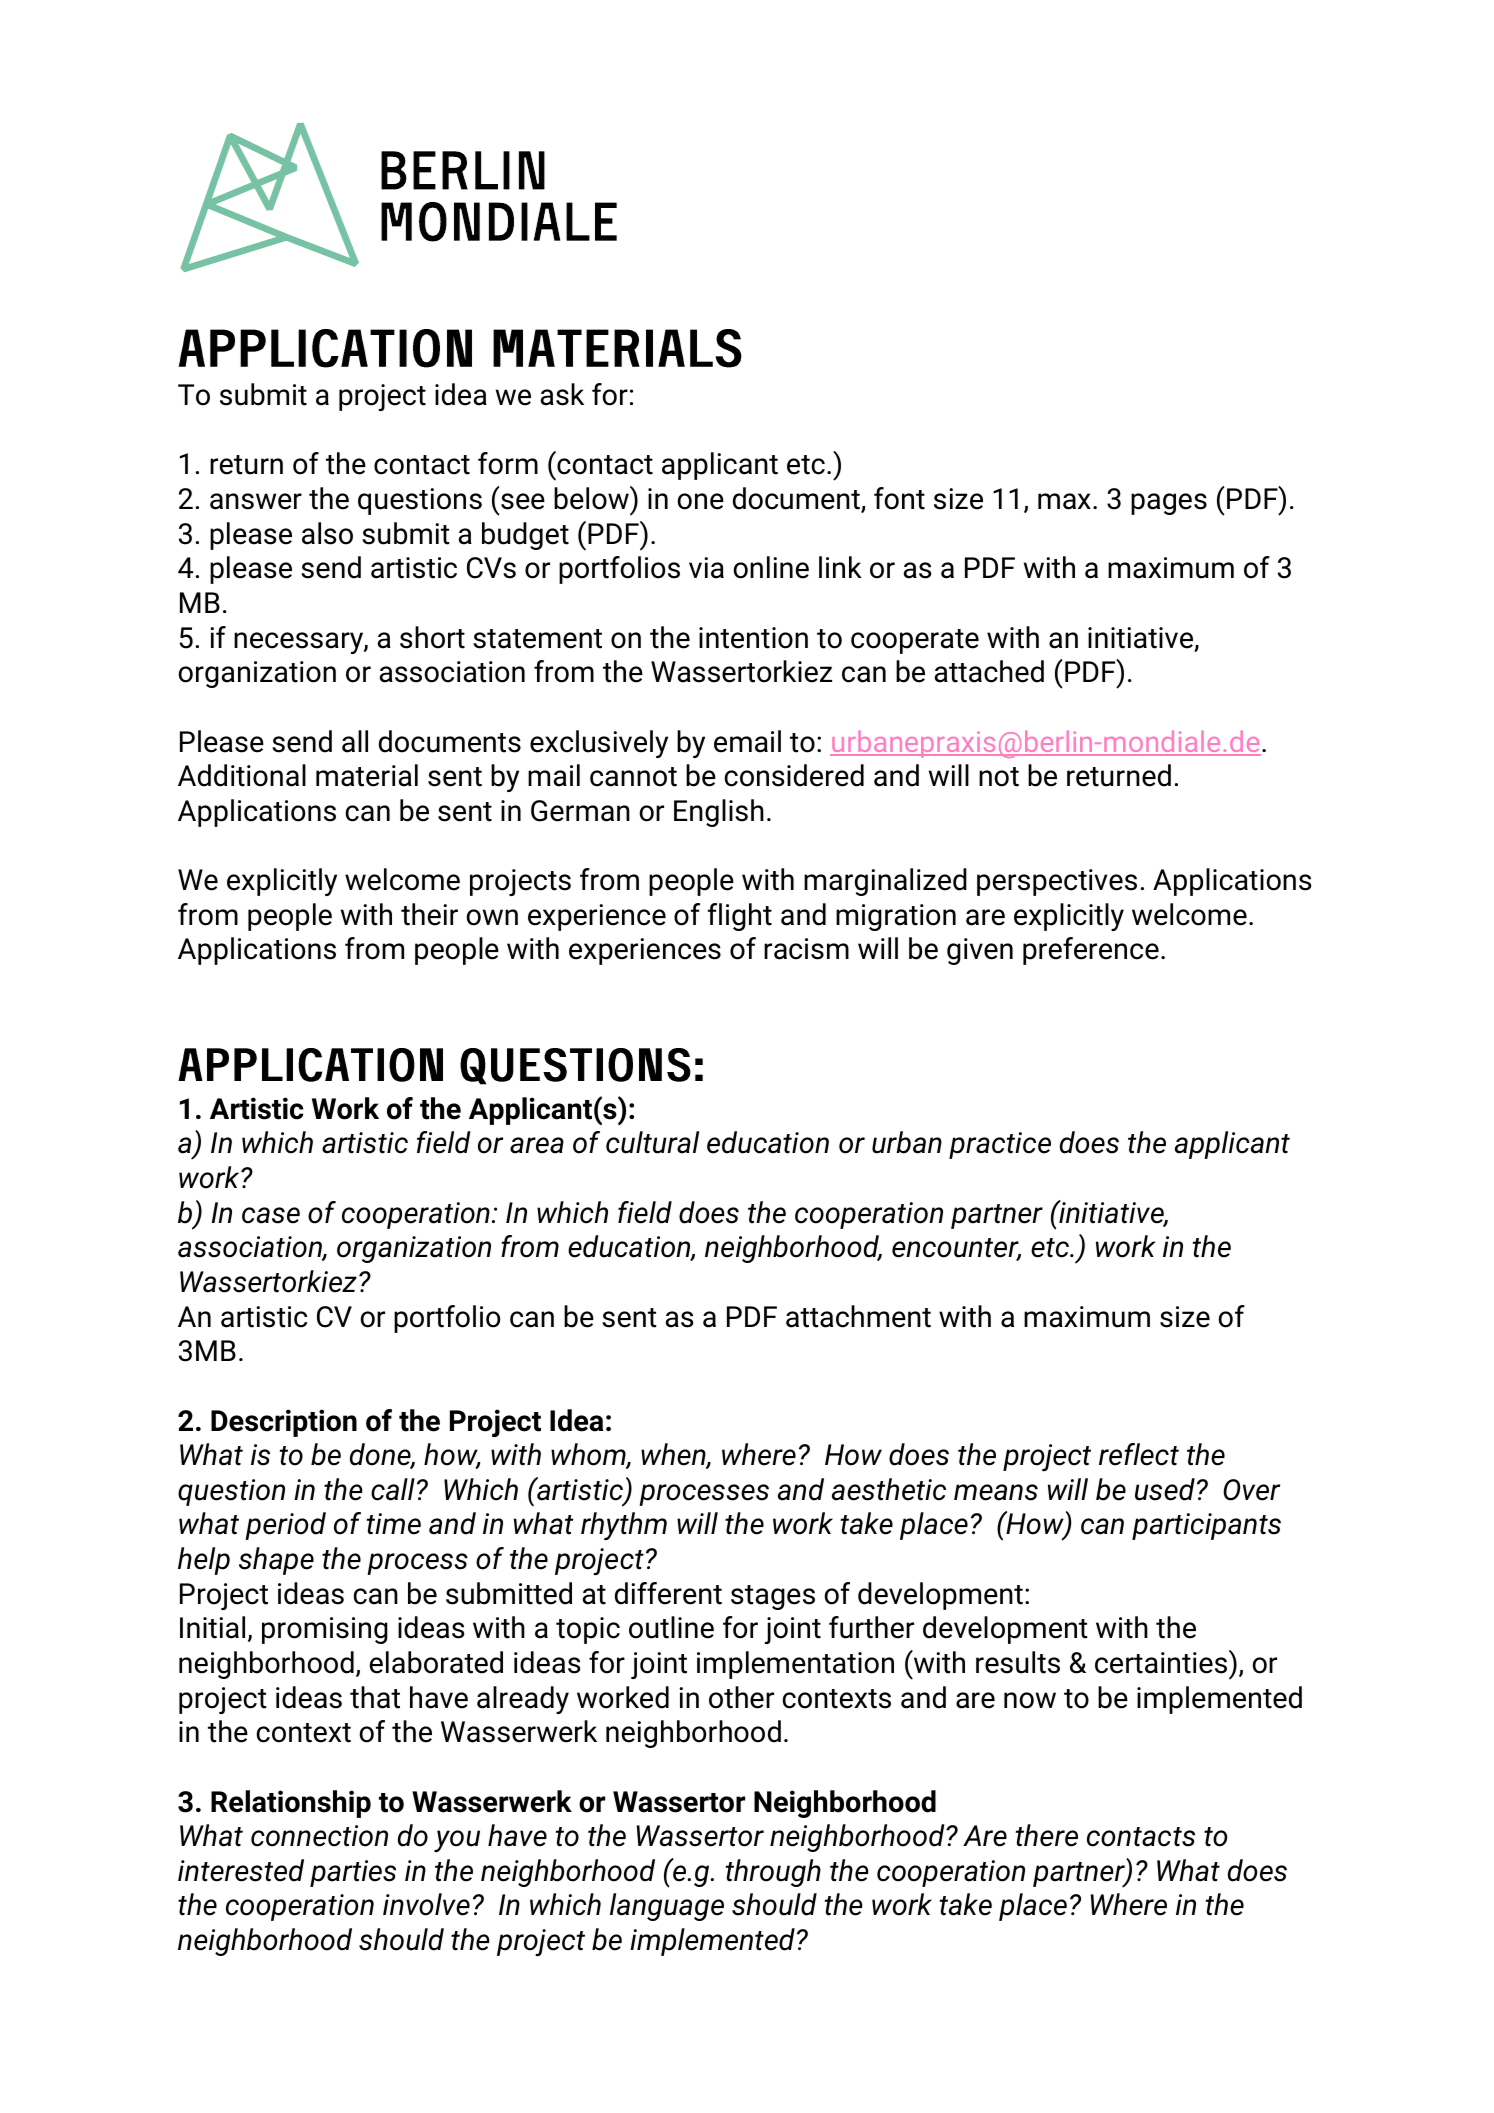 Image resolution: width=1494 pixels, height=2113 pixels. I want to click on flight, so click(740, 917).
